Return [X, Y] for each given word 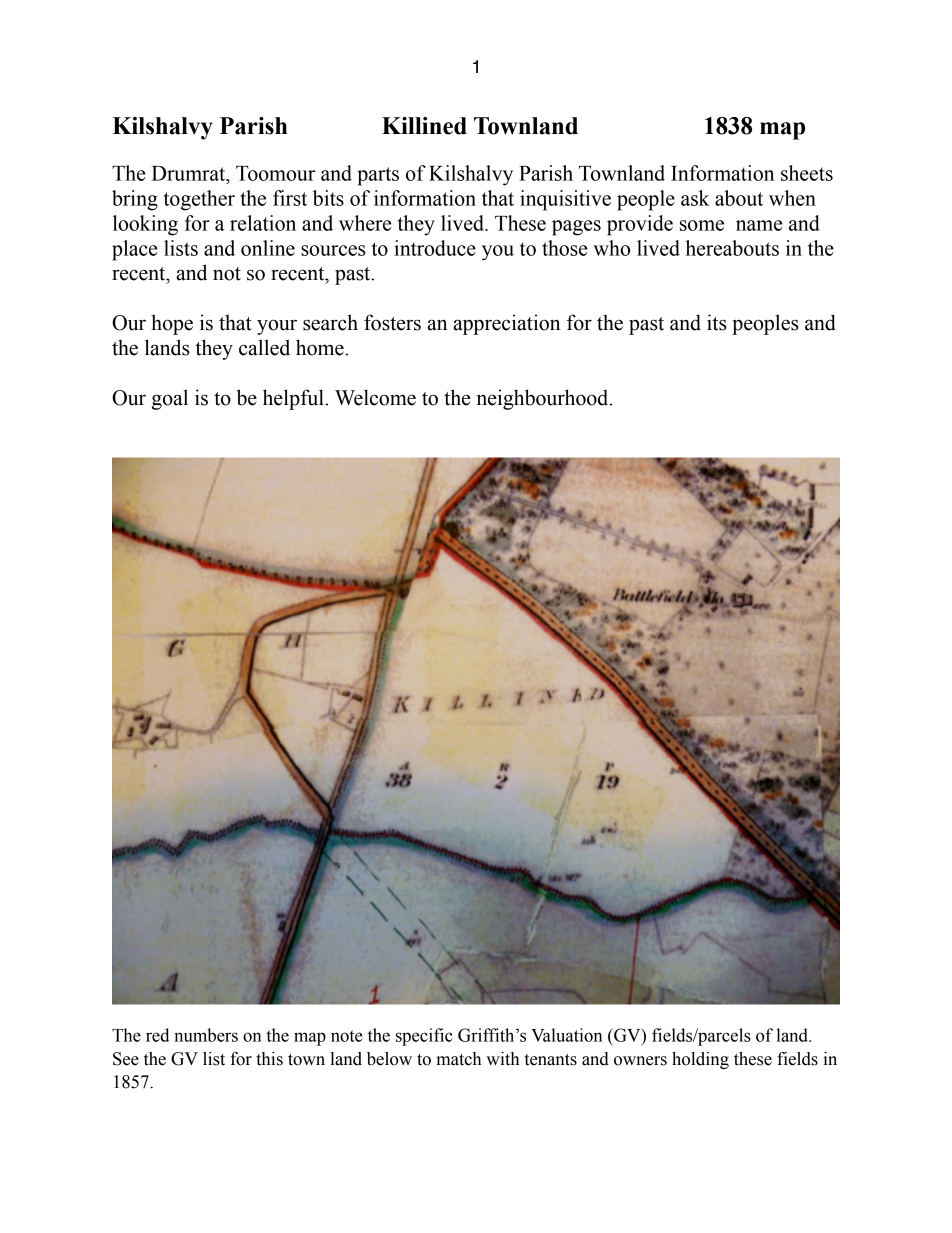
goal [170, 399]
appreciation [506, 324]
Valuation [567, 1035]
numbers [206, 1035]
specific [424, 1037]
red [157, 1035]
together [199, 200]
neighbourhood [544, 399]
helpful [294, 399]
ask [695, 198]
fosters [392, 322]
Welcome [375, 397]
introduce [435, 248]
